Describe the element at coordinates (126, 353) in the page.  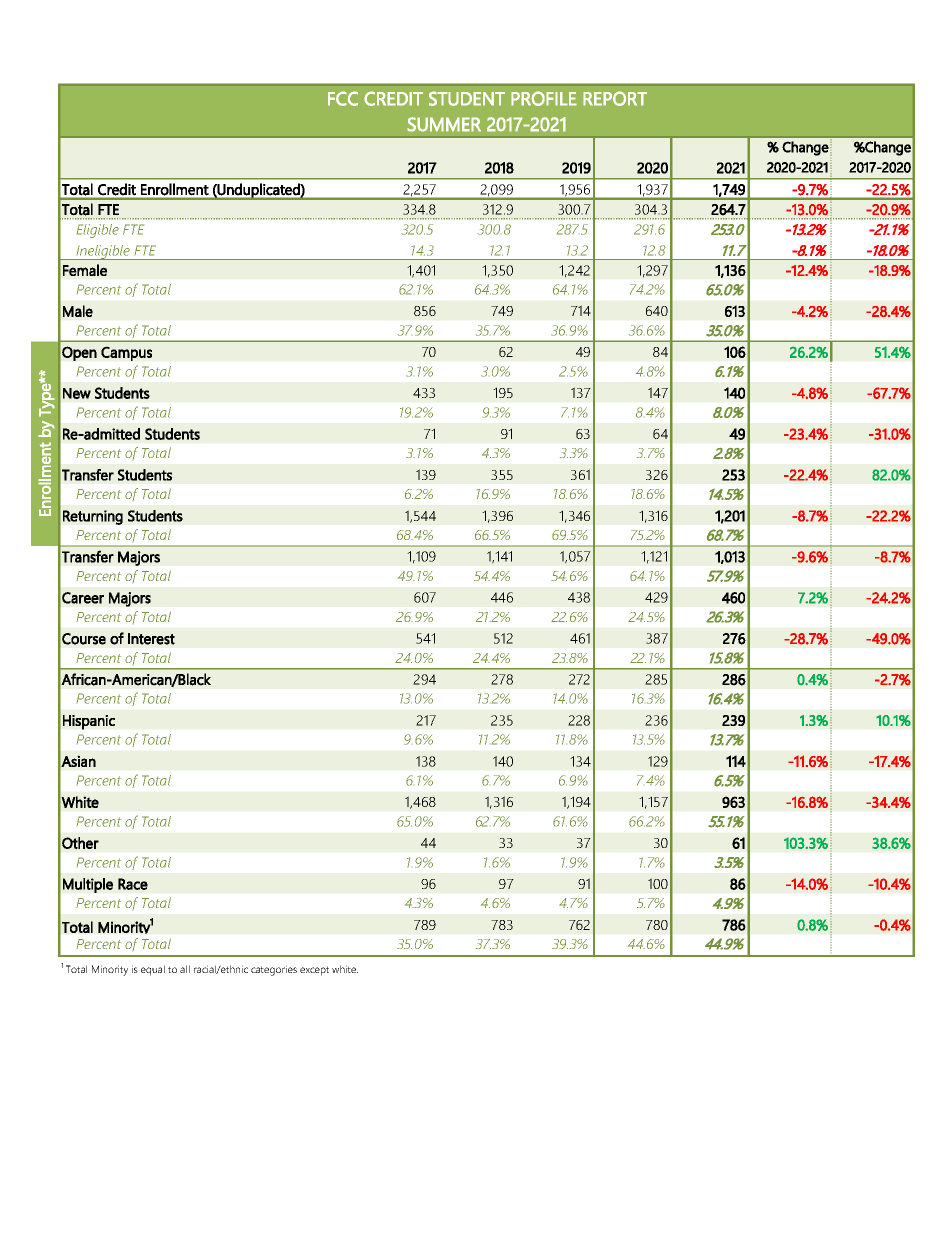
I see `Campus` at that location.
